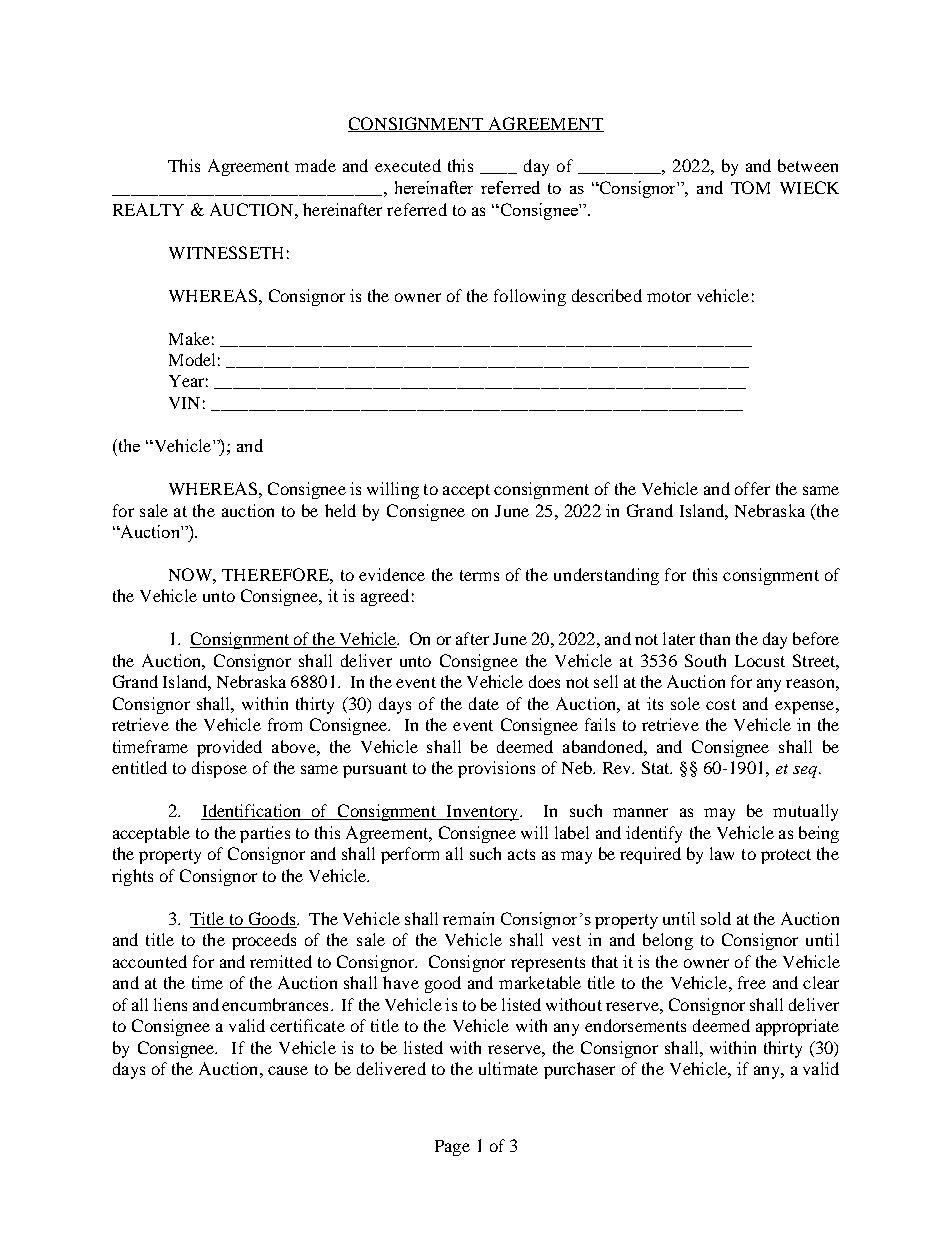 Image resolution: width=952 pixels, height=1233 pixels. What do you see at coordinates (760, 661) in the screenshot?
I see `Locust` at bounding box center [760, 661].
